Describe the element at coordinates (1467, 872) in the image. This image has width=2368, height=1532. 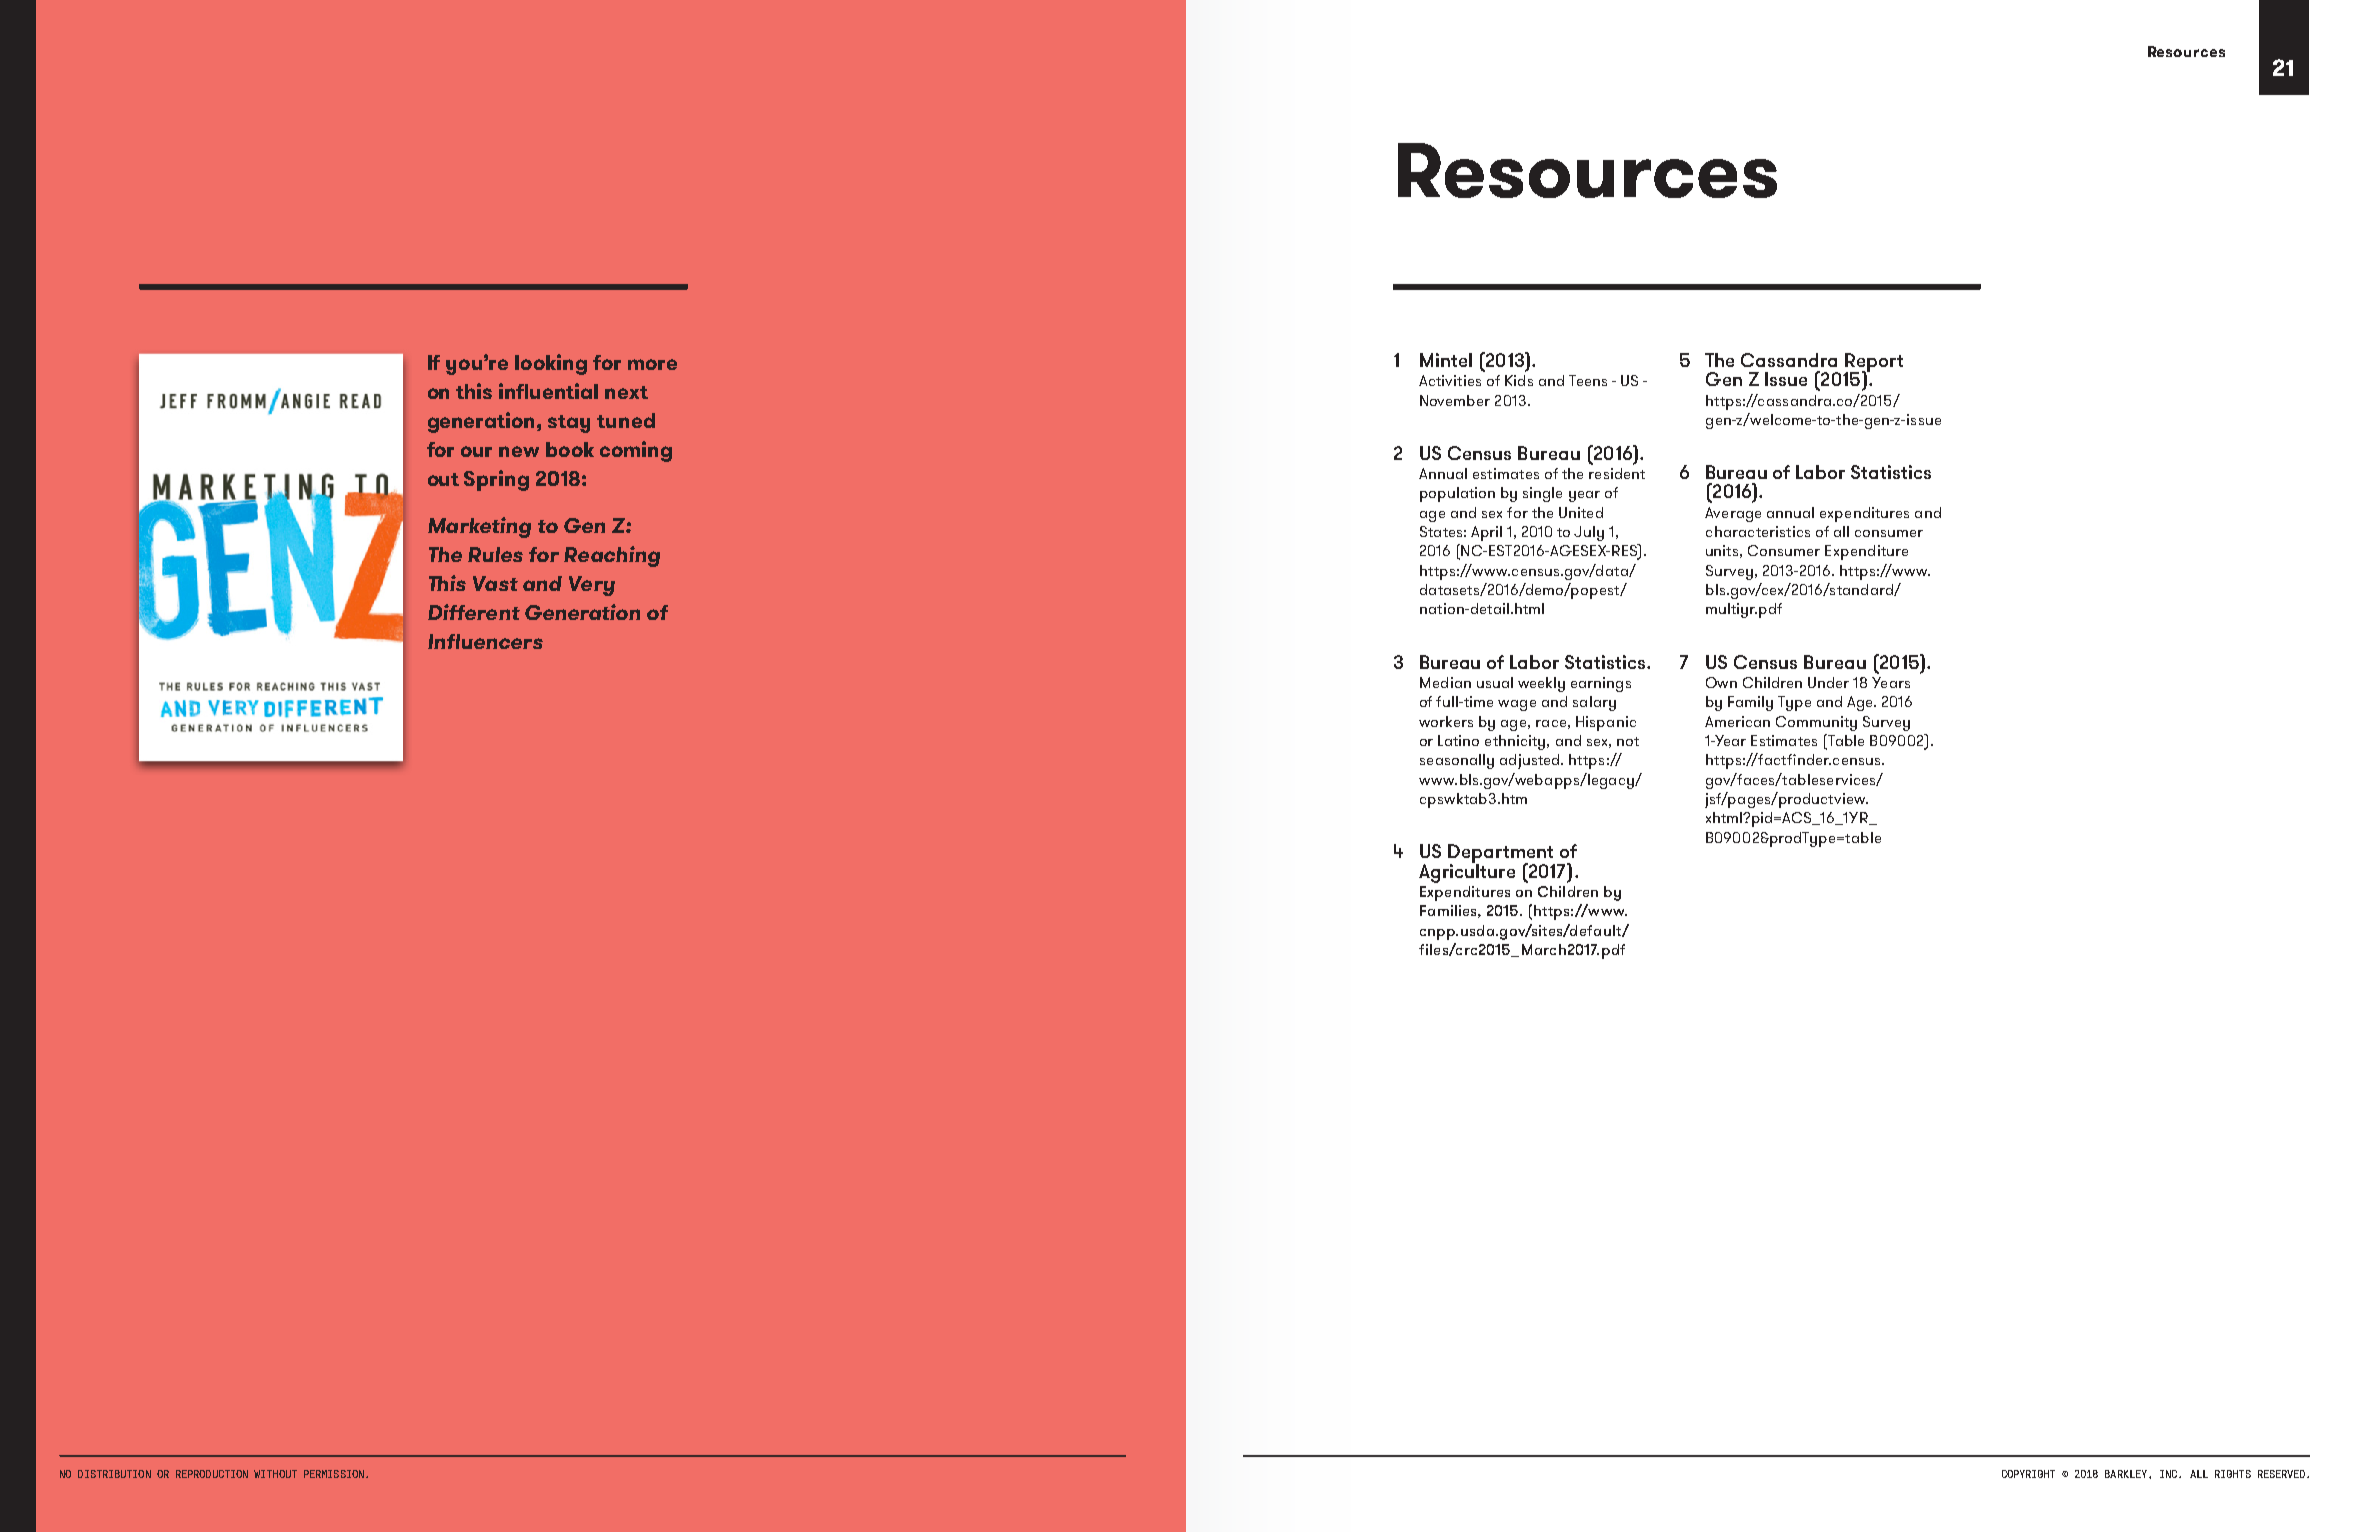
I see `Agriculture` at that location.
